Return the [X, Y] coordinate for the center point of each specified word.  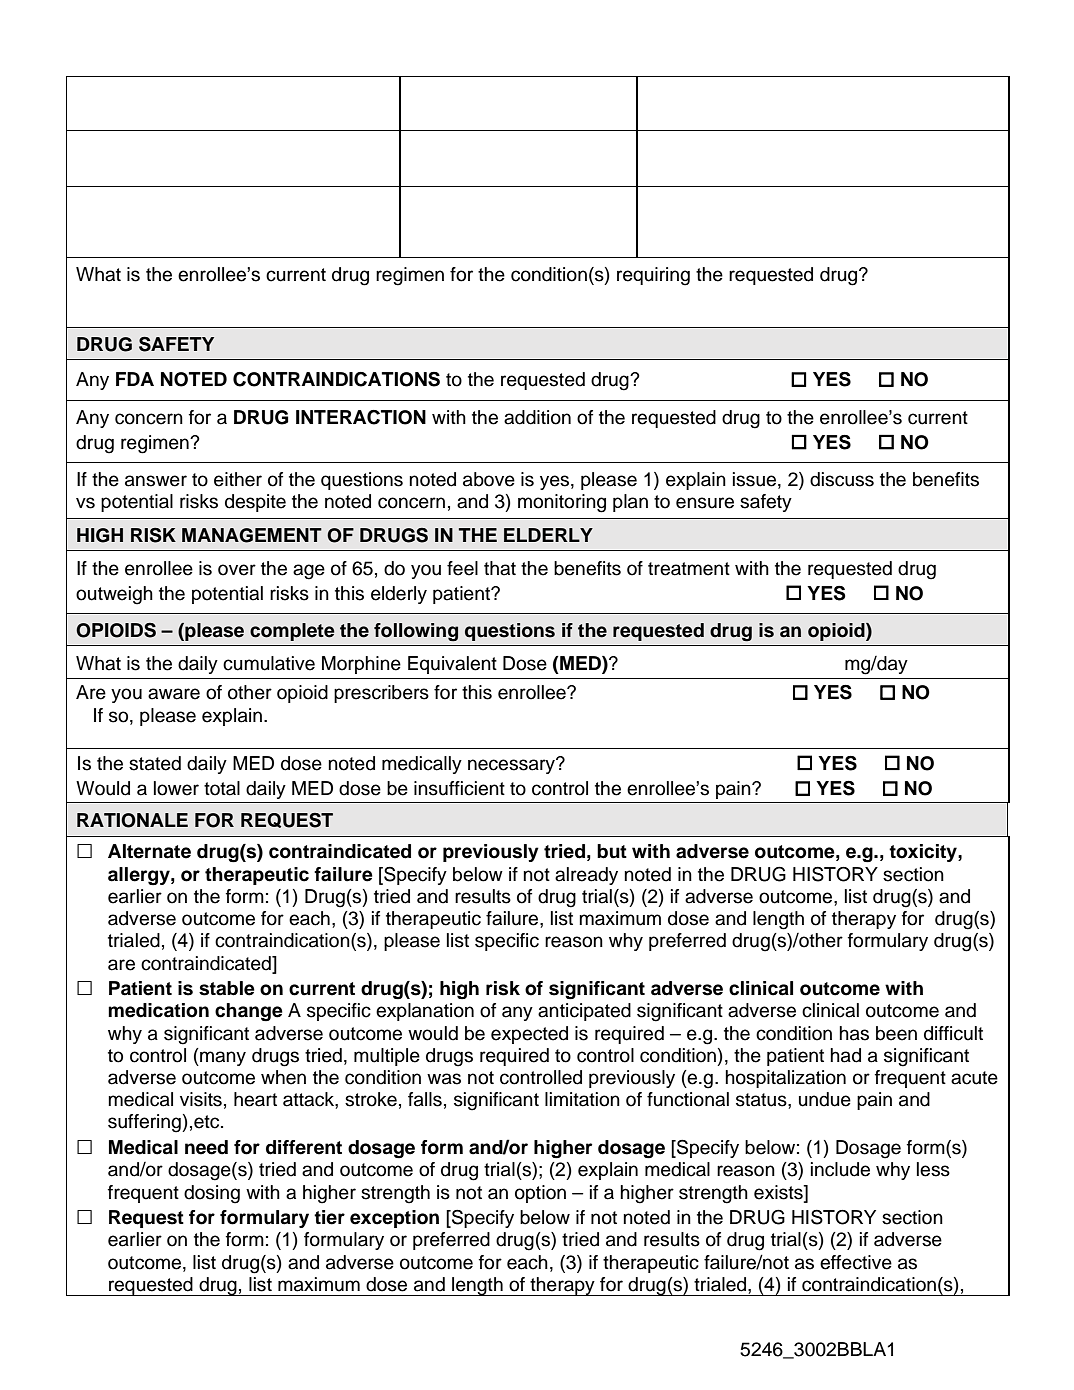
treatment [689, 569]
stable [227, 988]
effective [856, 1262]
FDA [135, 379]
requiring [653, 276]
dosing [212, 1194]
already [586, 876]
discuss [842, 479]
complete [292, 632]
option [540, 1194]
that [500, 568]
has [854, 1033]
